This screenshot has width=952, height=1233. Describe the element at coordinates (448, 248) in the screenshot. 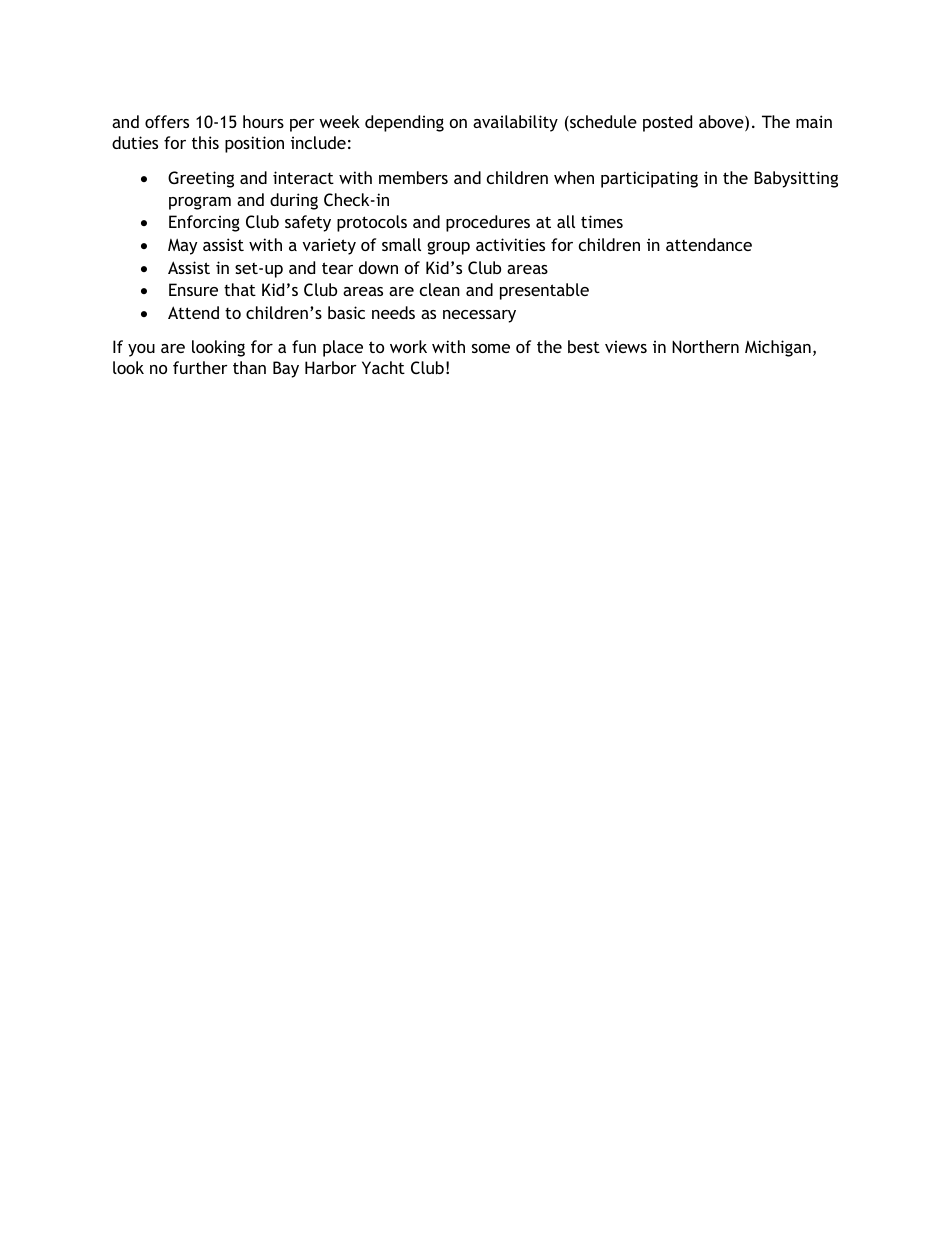

I see `group` at that location.
